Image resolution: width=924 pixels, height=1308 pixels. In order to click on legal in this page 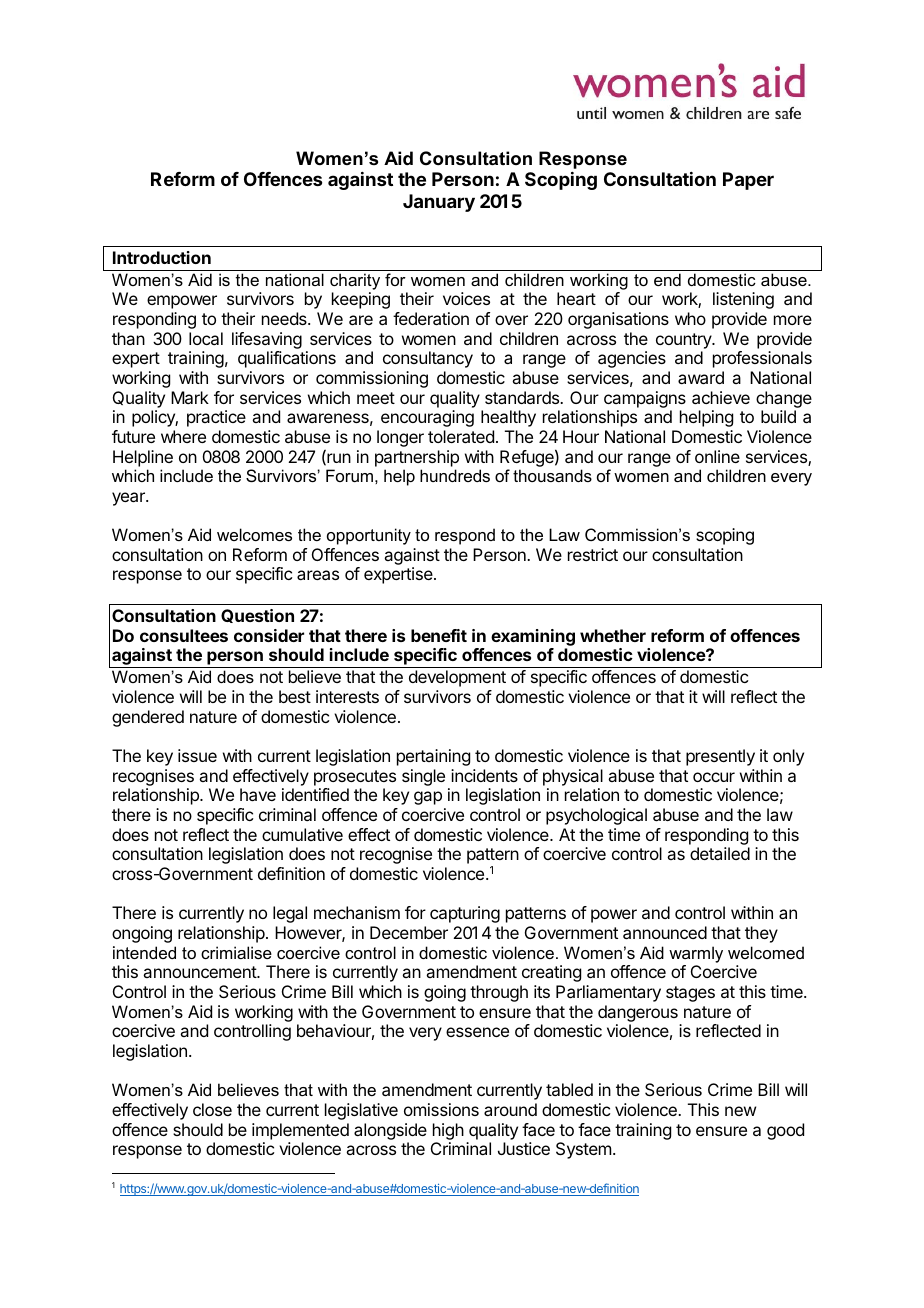, I will do `click(290, 914)`.
